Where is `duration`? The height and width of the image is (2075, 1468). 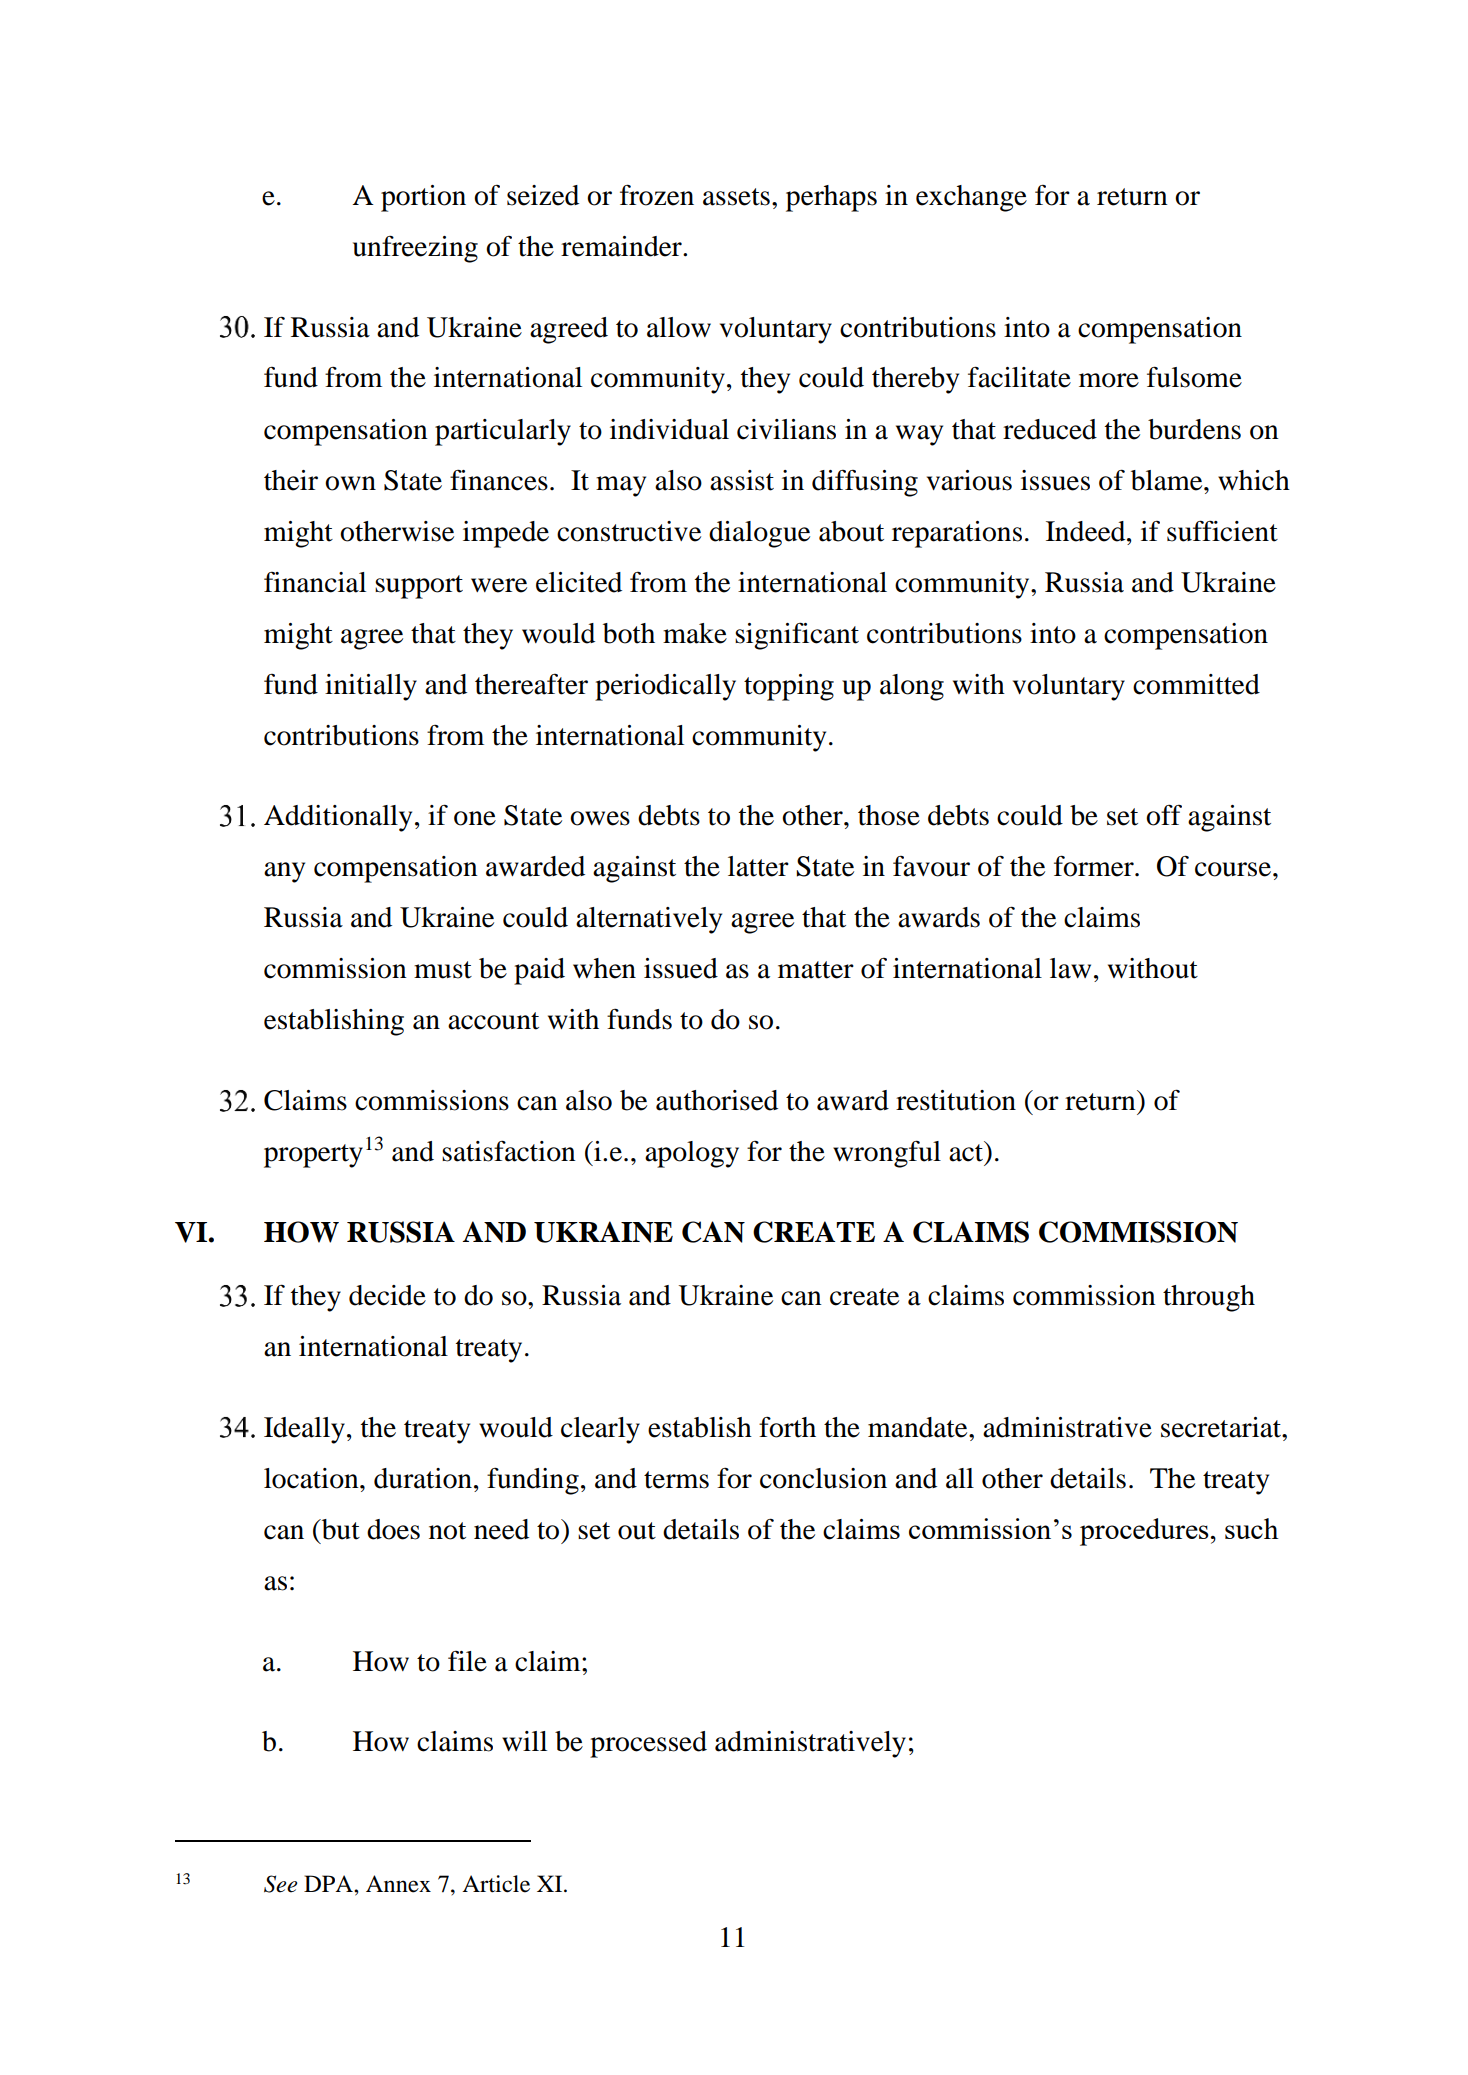 duration is located at coordinates (423, 1478).
